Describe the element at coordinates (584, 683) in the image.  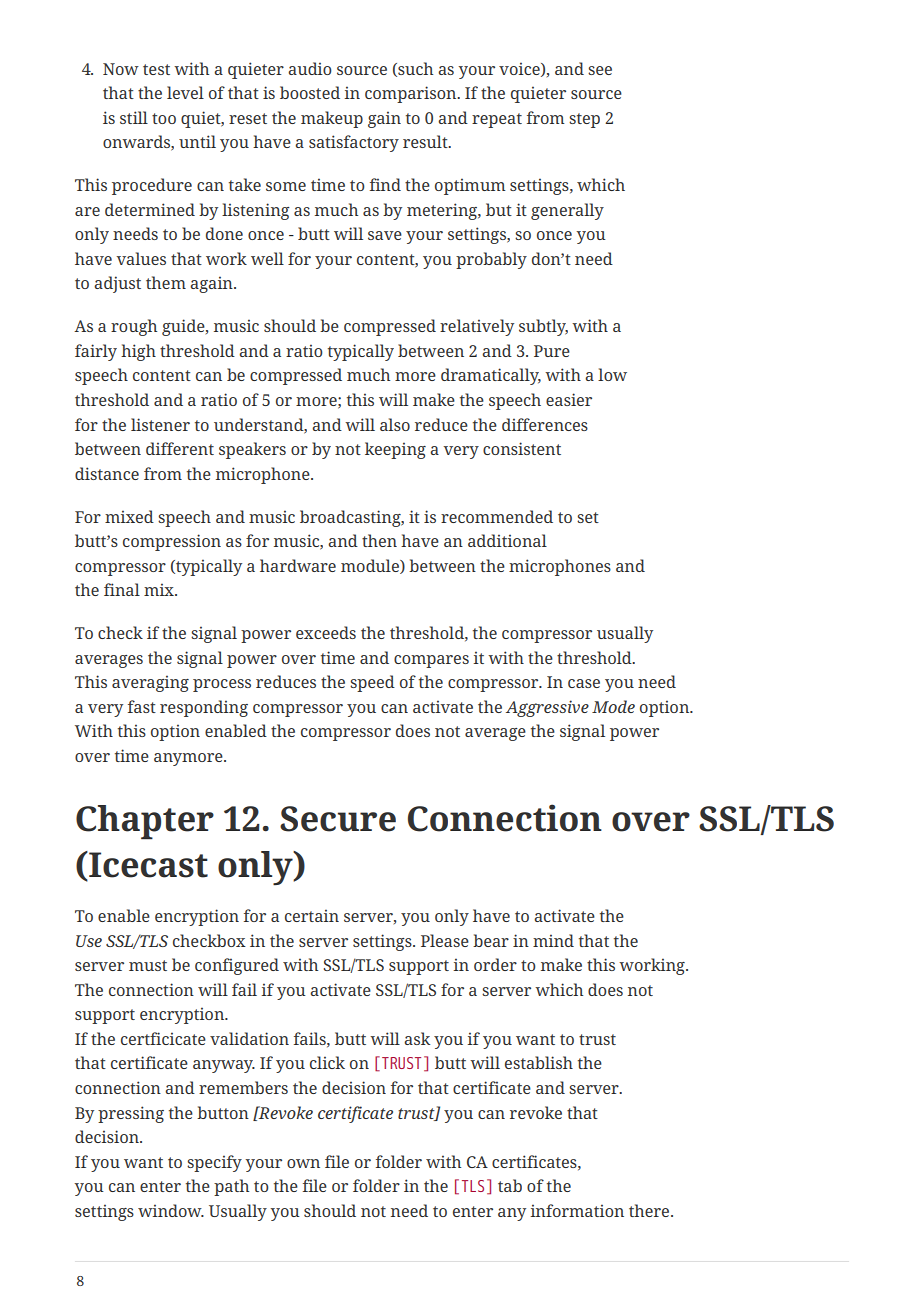
I see `case` at that location.
